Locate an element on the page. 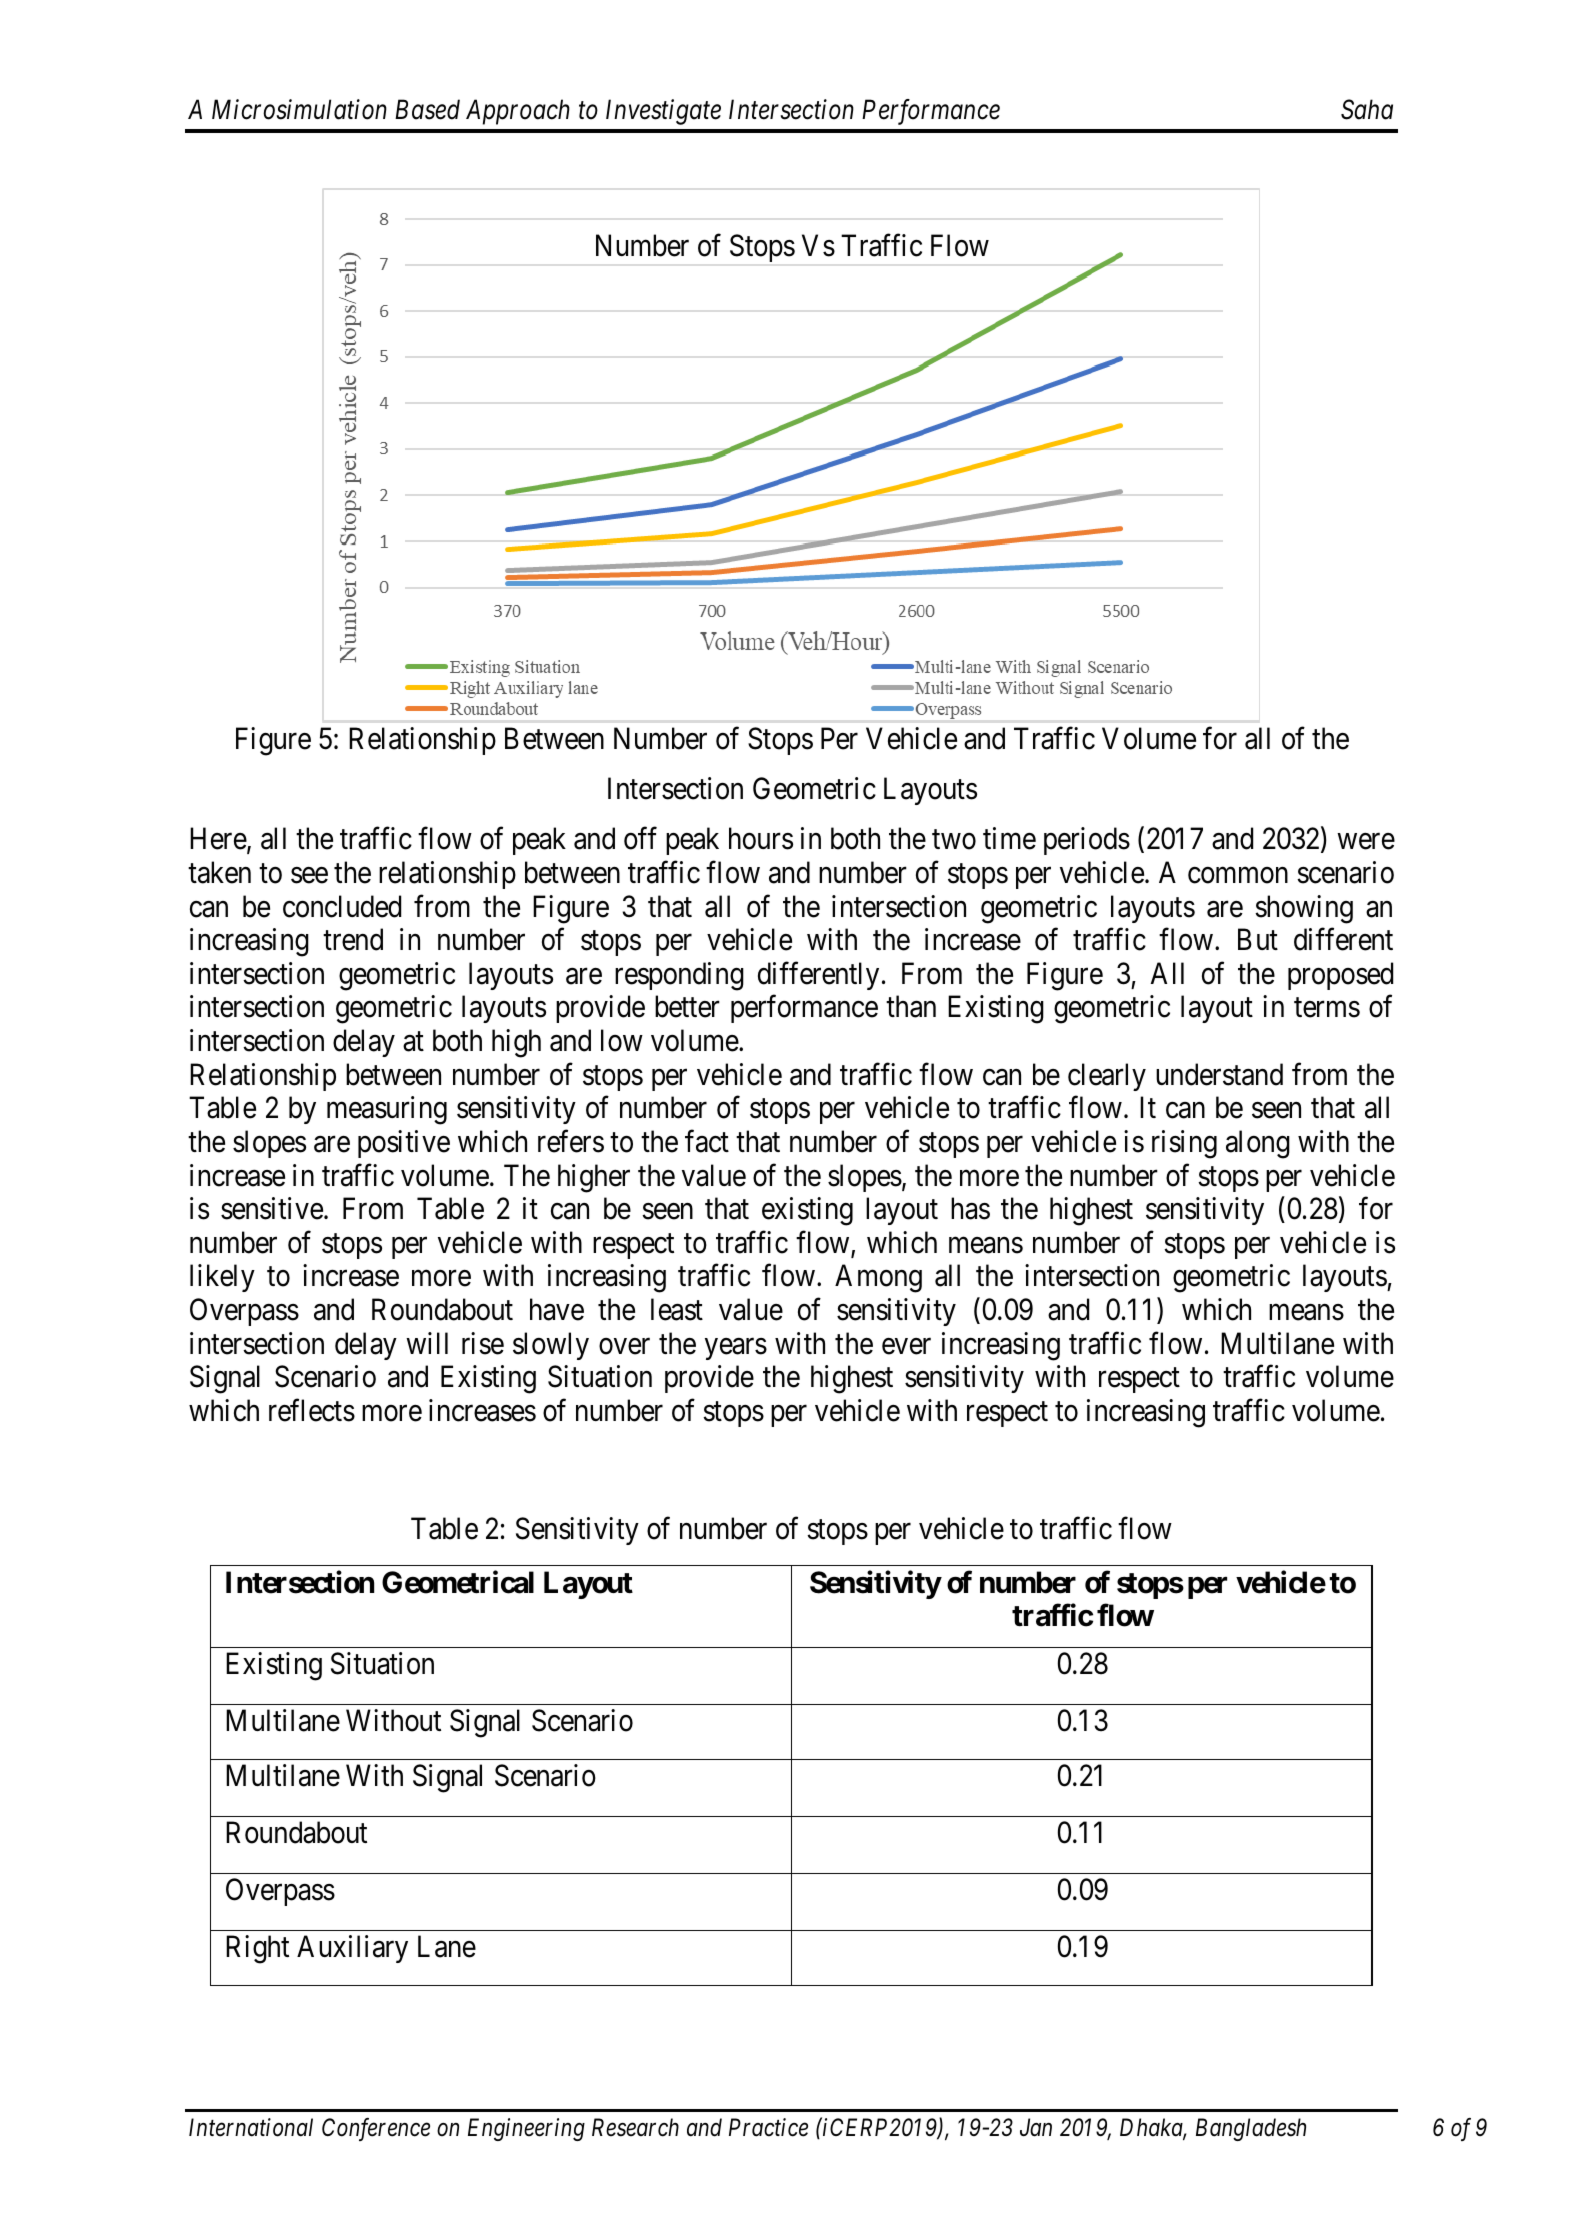 This document has width=1582, height=2238. measuring is located at coordinates (387, 1110).
